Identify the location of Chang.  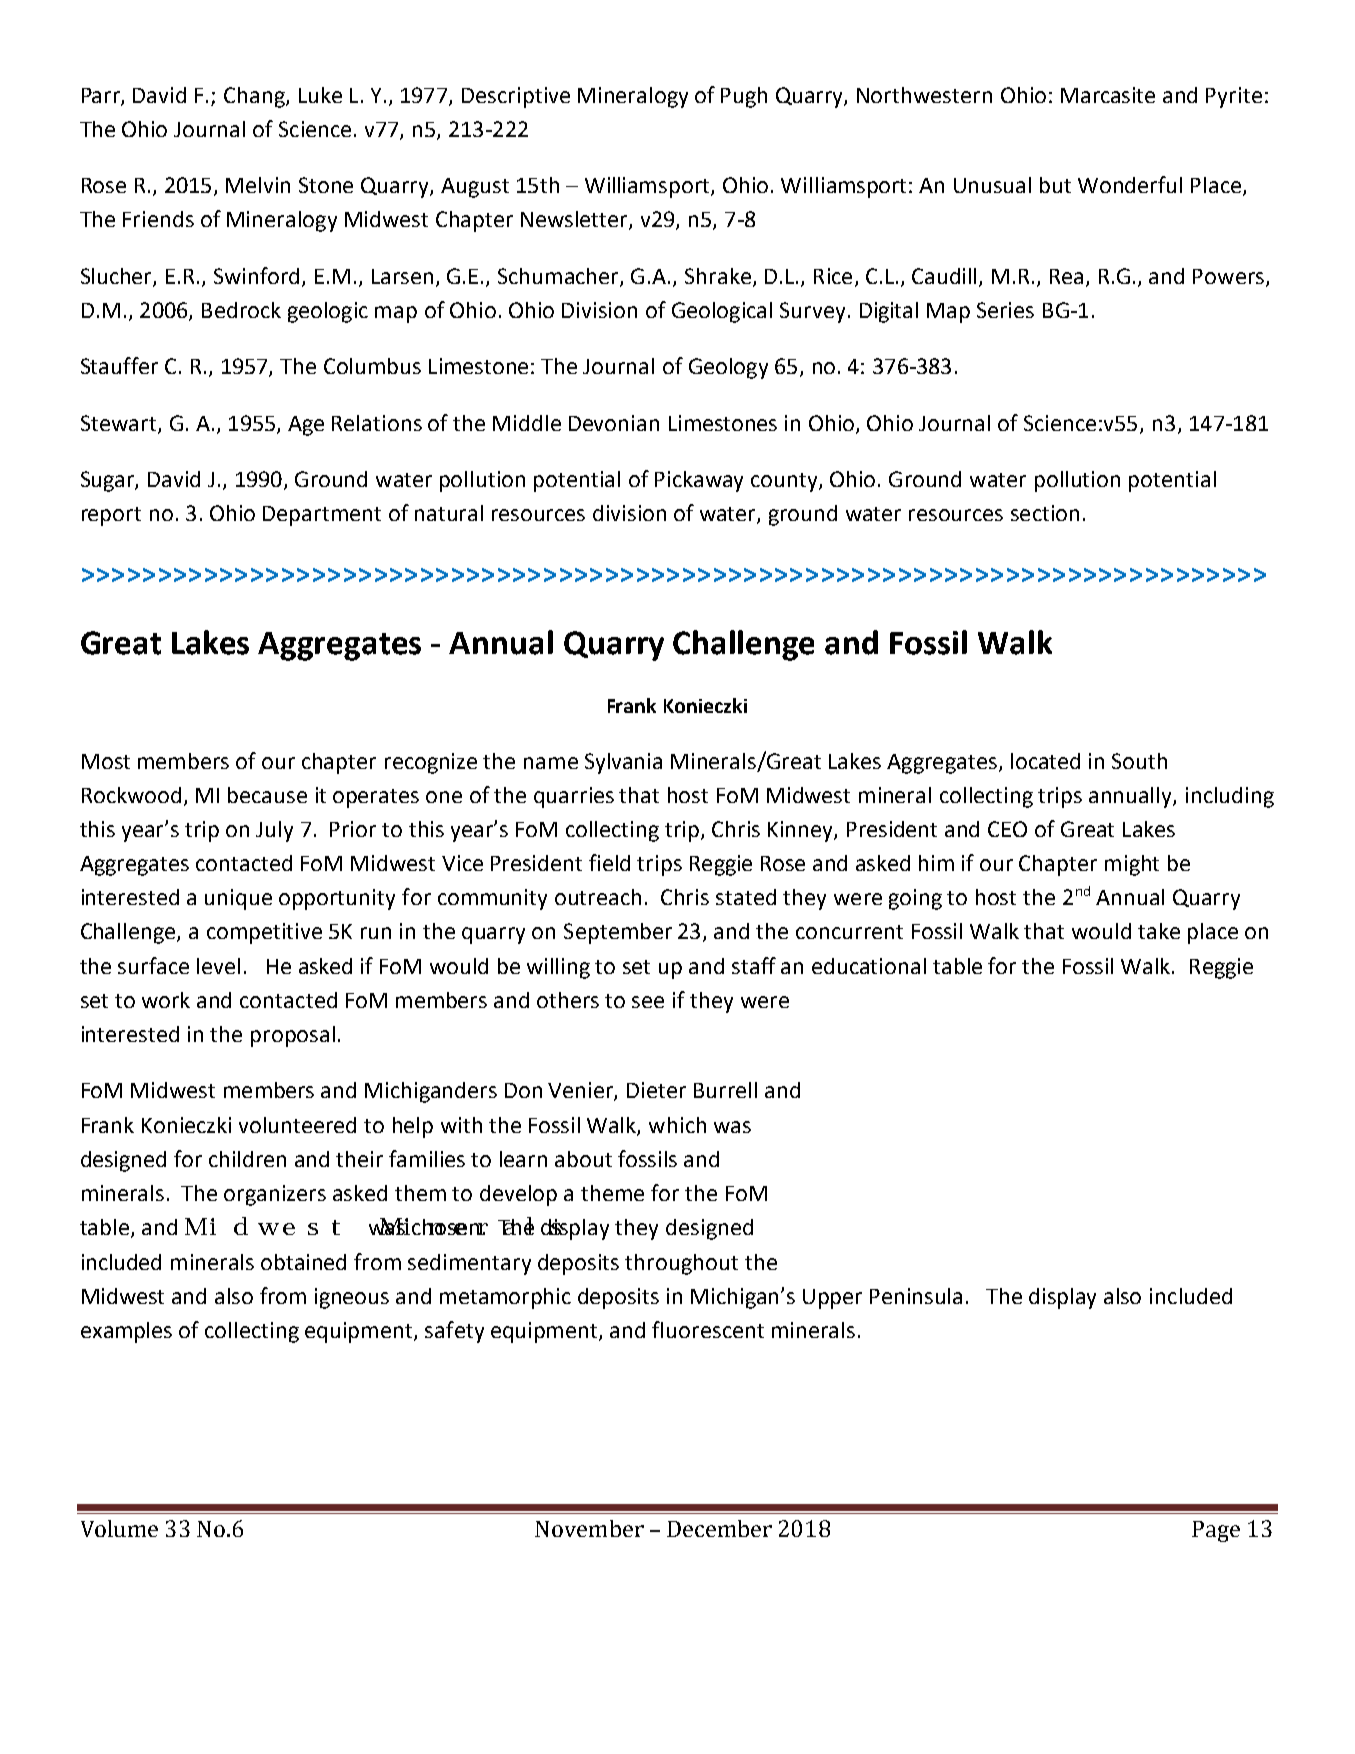
(255, 97).
